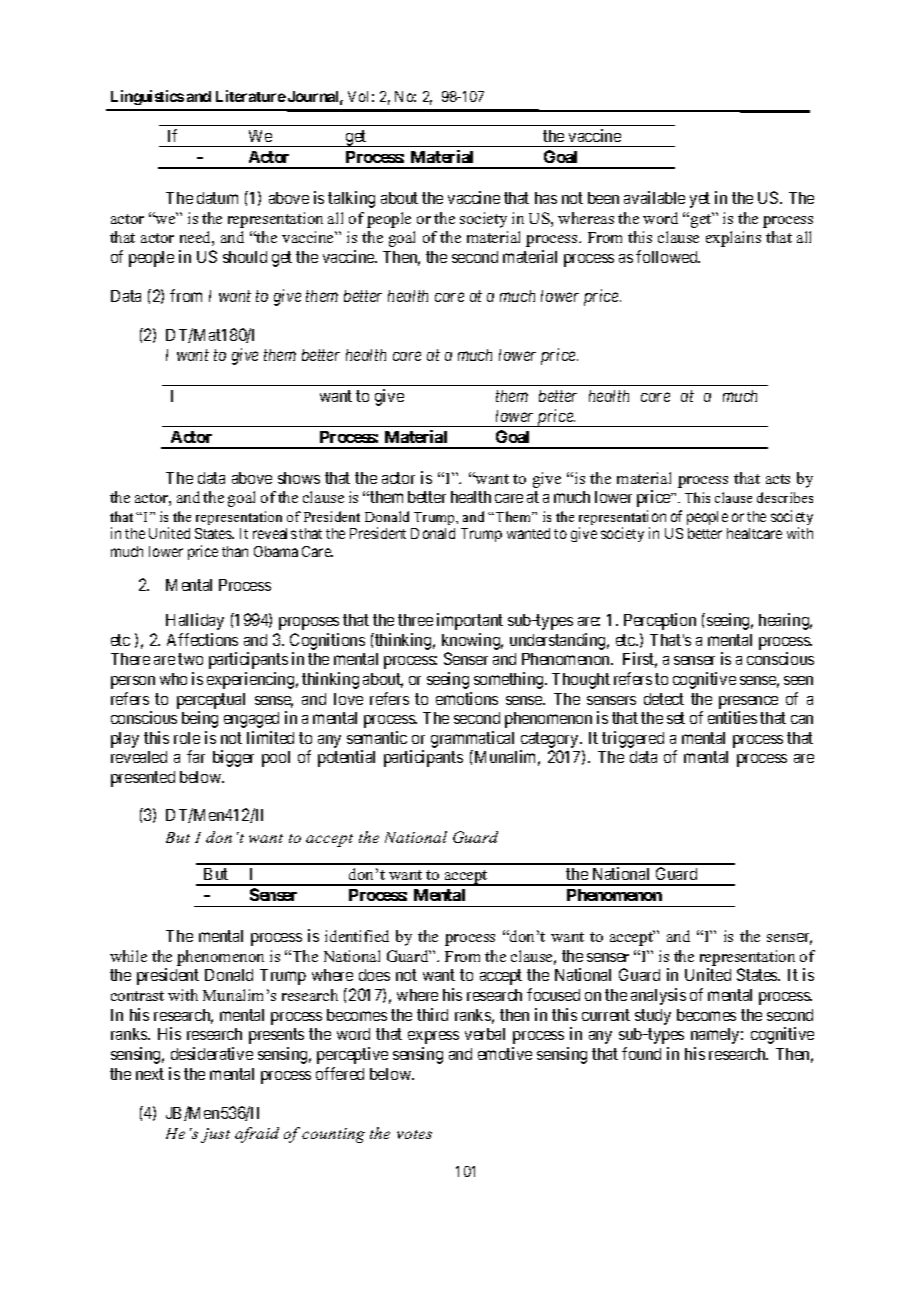 The height and width of the document is (1308, 924). Describe the element at coordinates (700, 200) in the document. I see `yet` at that location.
